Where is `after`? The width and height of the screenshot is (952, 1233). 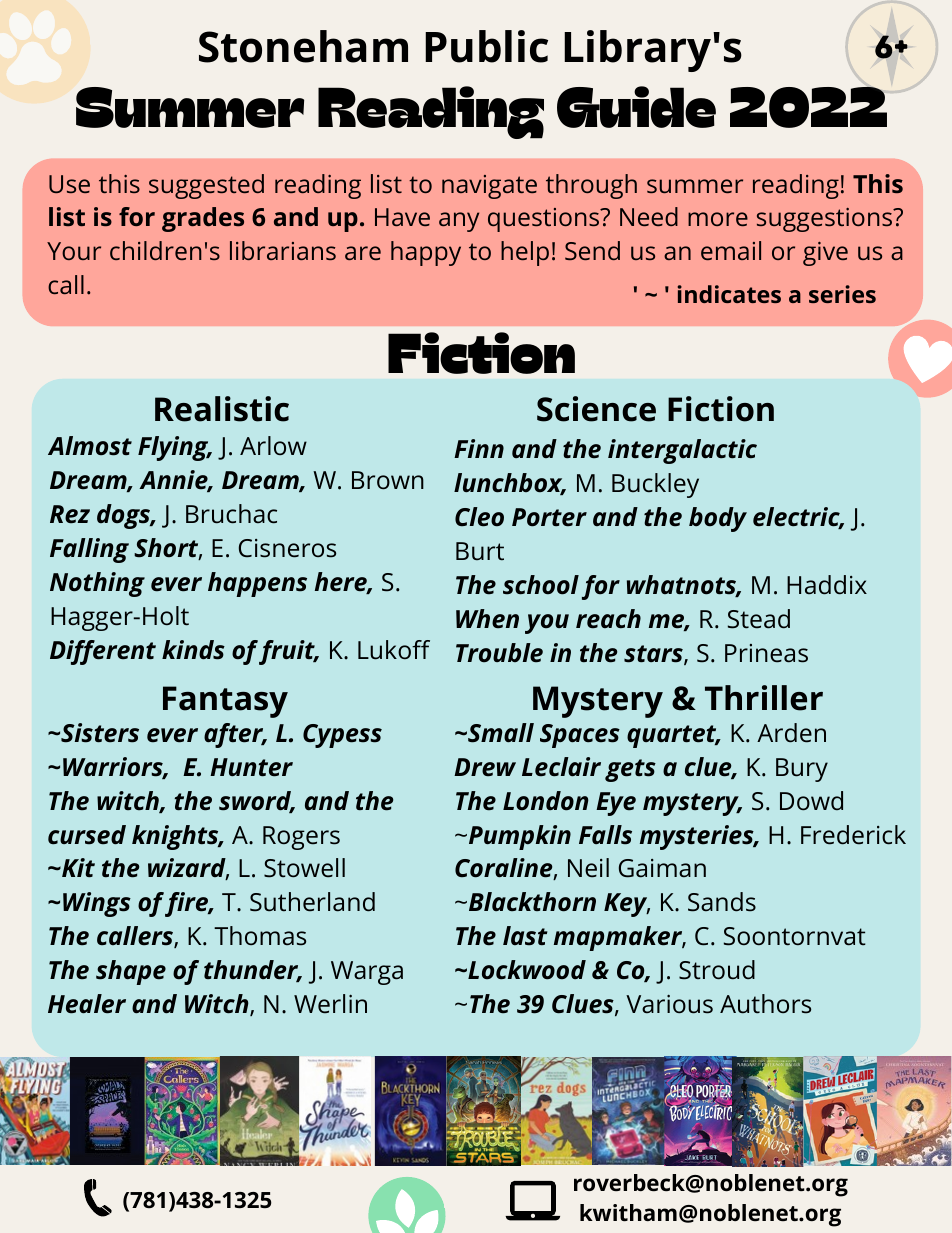 after is located at coordinates (235, 735).
